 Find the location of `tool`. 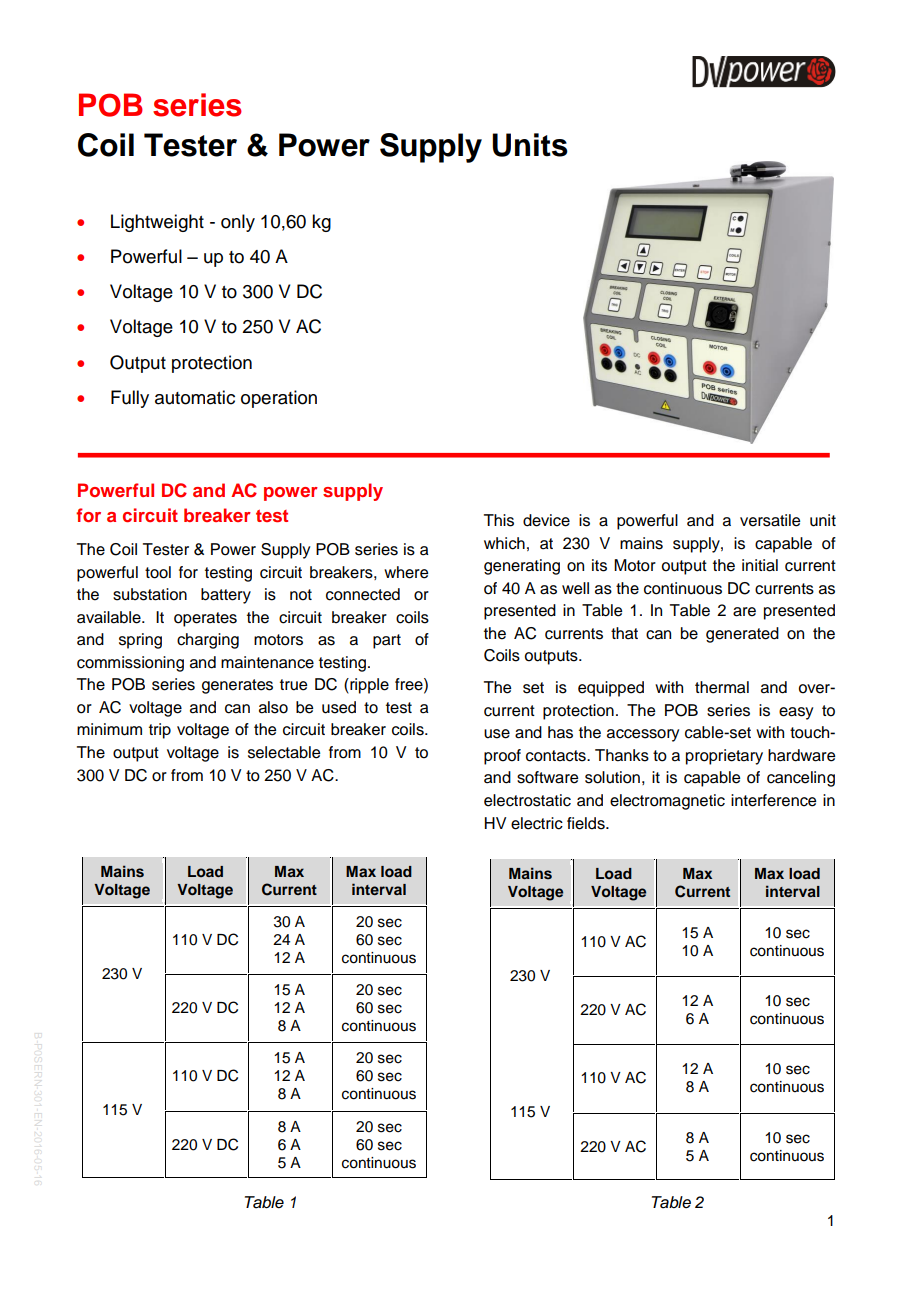

tool is located at coordinates (158, 572).
